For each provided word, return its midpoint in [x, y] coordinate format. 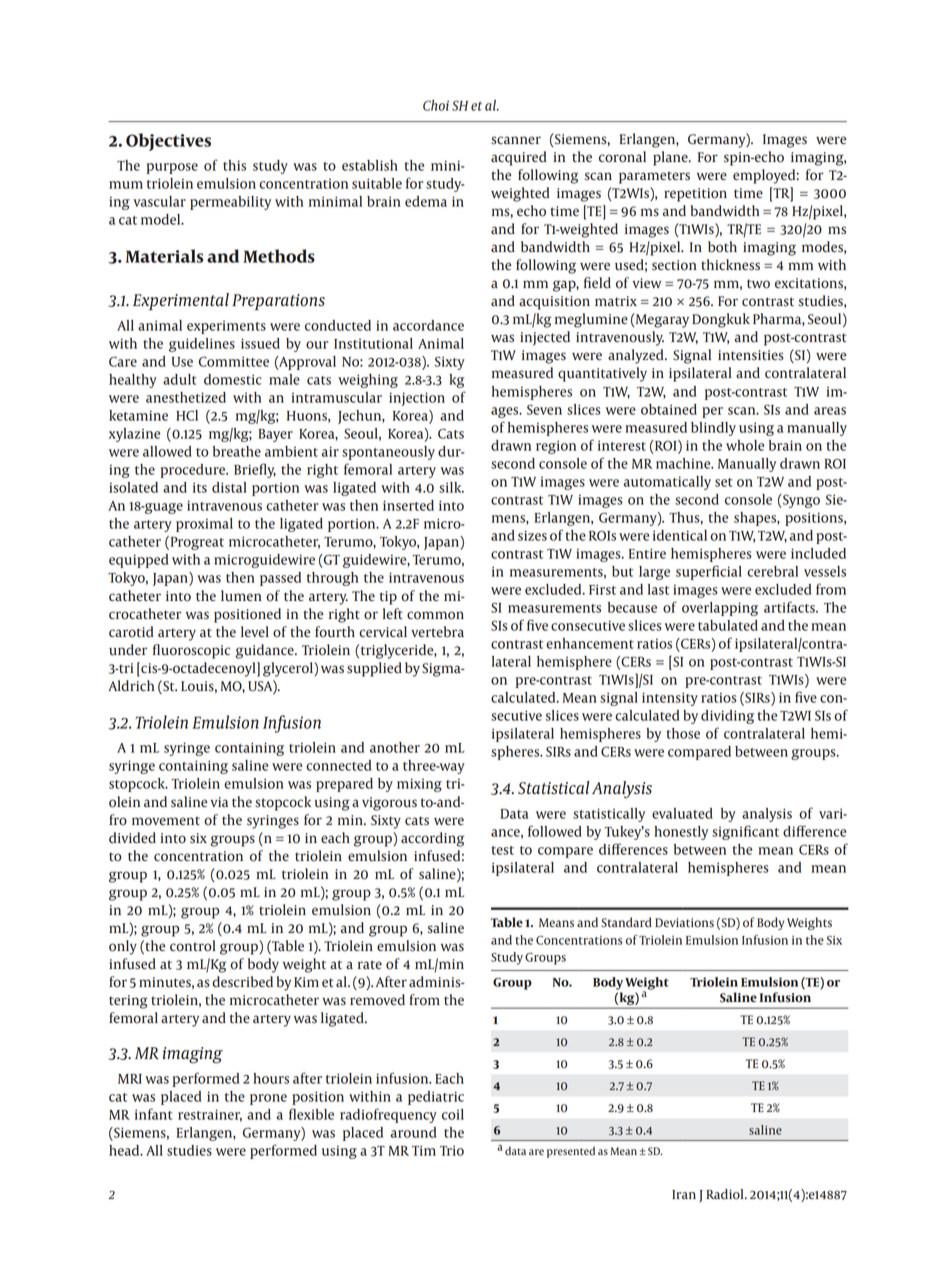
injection [417, 399]
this [234, 165]
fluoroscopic [191, 651]
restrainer [210, 1115]
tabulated [728, 625]
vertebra [437, 632]
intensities [751, 355]
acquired [519, 158]
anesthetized [186, 397]
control [193, 946]
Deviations [684, 923]
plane [671, 158]
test [502, 850]
